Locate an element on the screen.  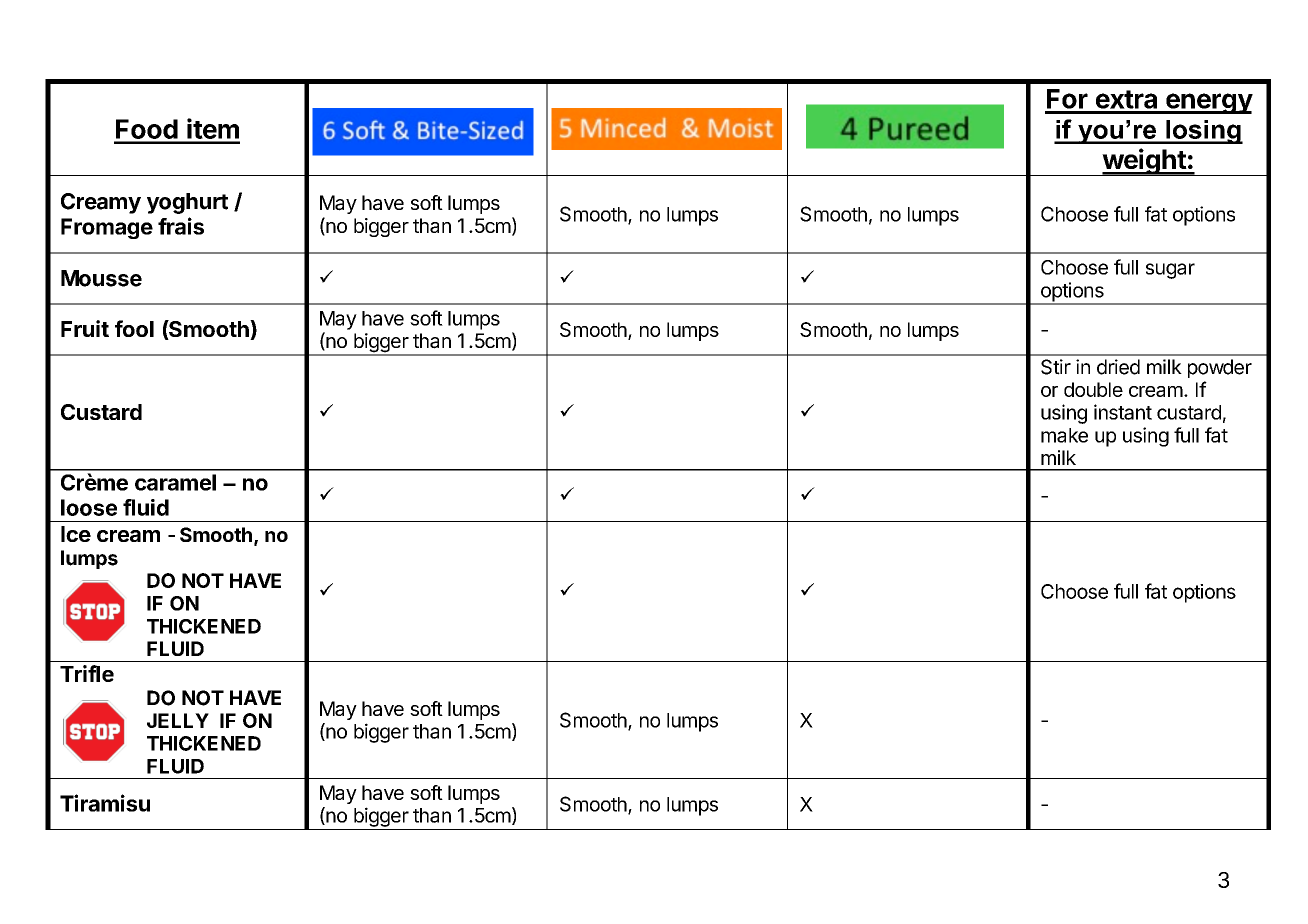
instant is located at coordinates (1123, 412).
